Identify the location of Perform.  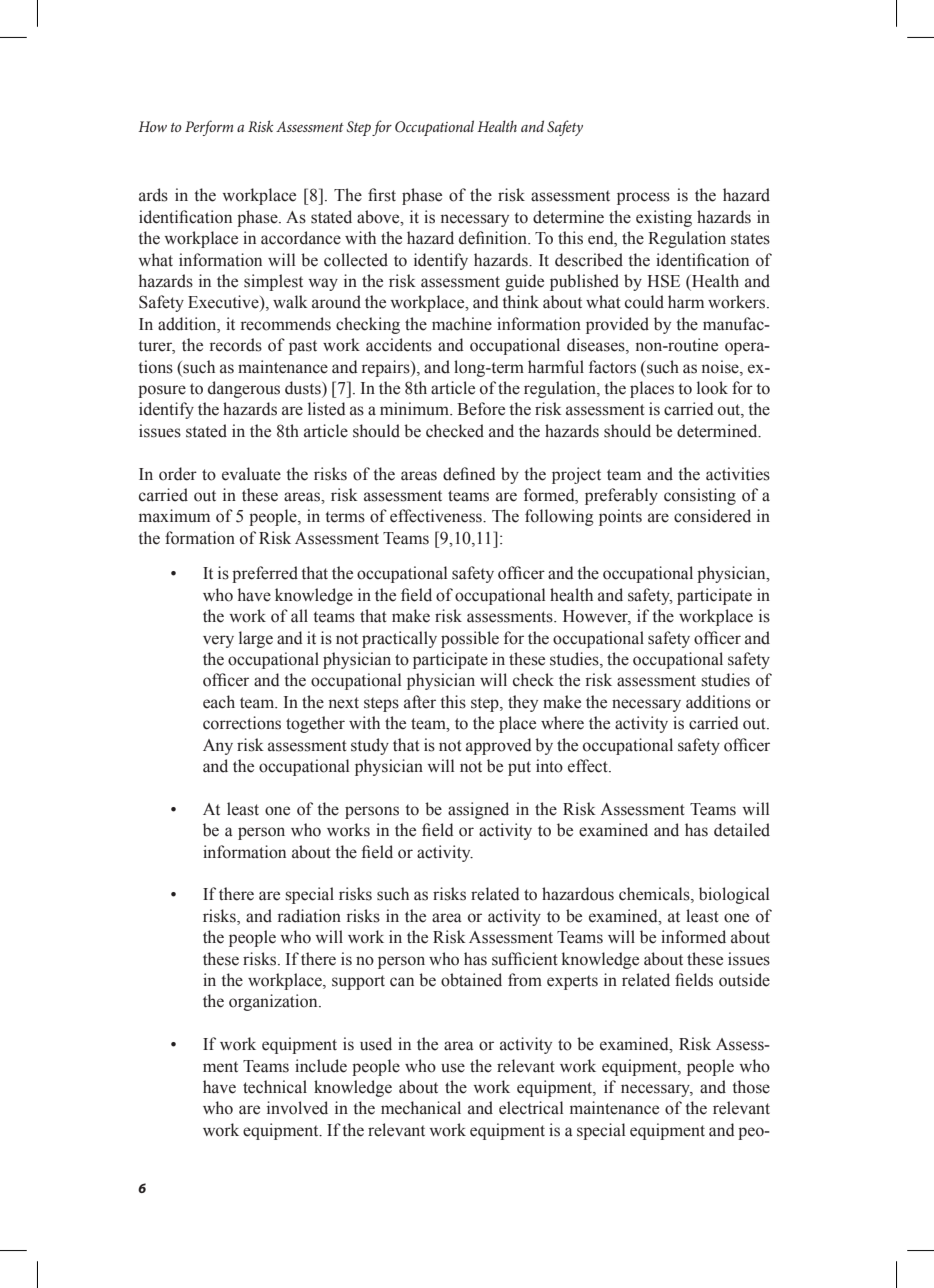
(209, 128).
